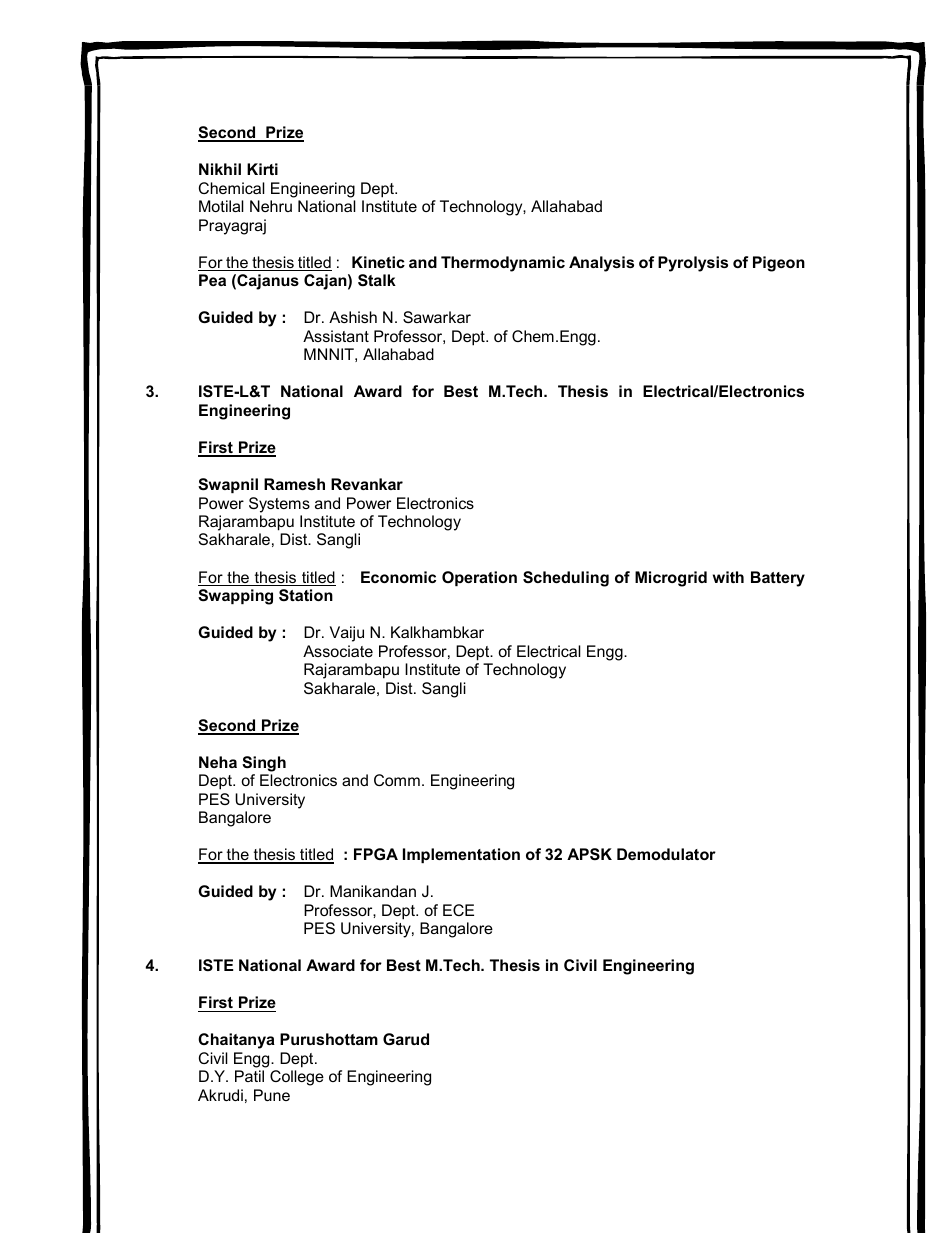 This screenshot has height=1233, width=952. What do you see at coordinates (297, 1078) in the screenshot?
I see `College` at bounding box center [297, 1078].
